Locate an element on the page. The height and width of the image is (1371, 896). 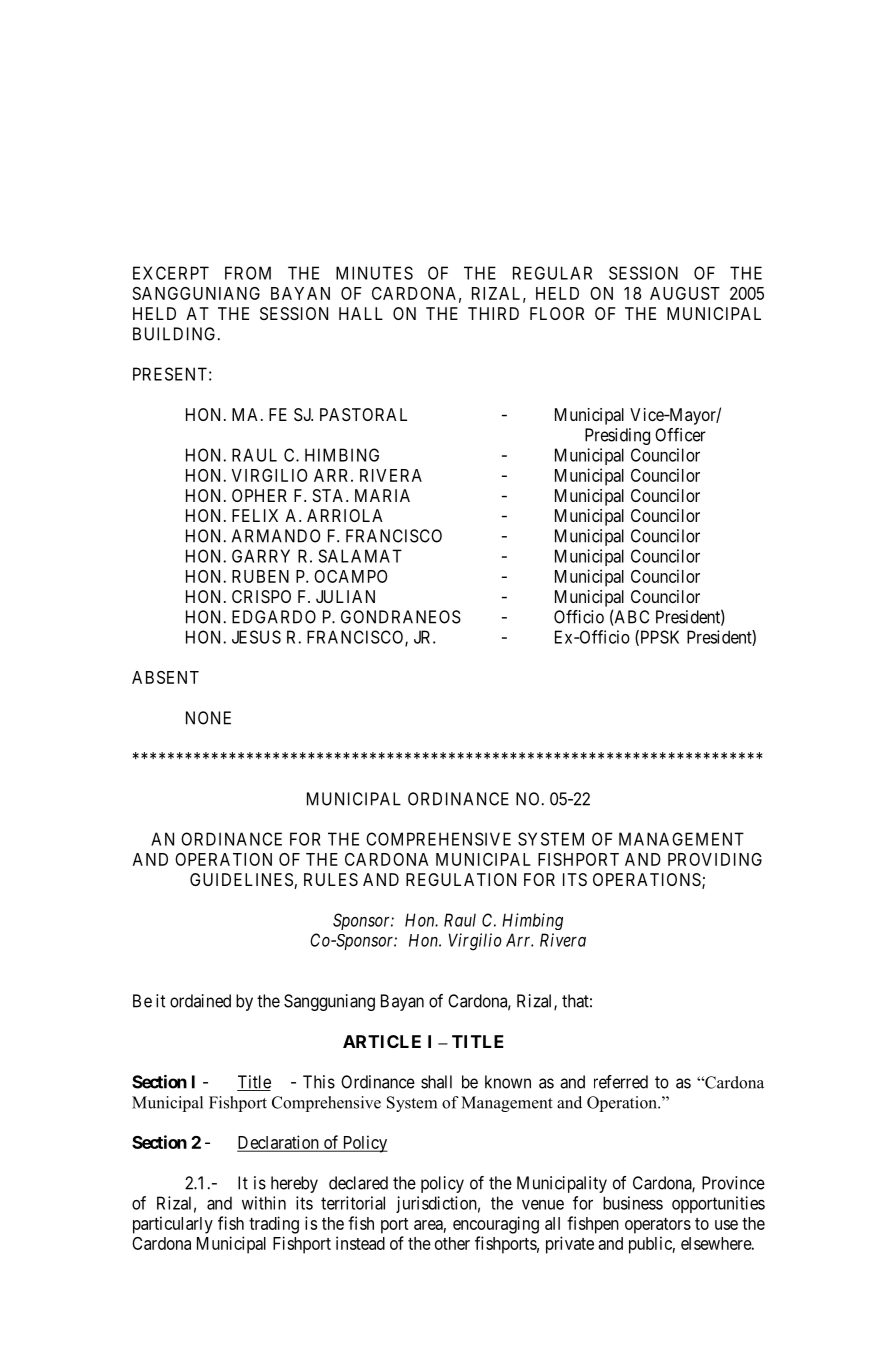
PROVIDING is located at coordinates (715, 859).
